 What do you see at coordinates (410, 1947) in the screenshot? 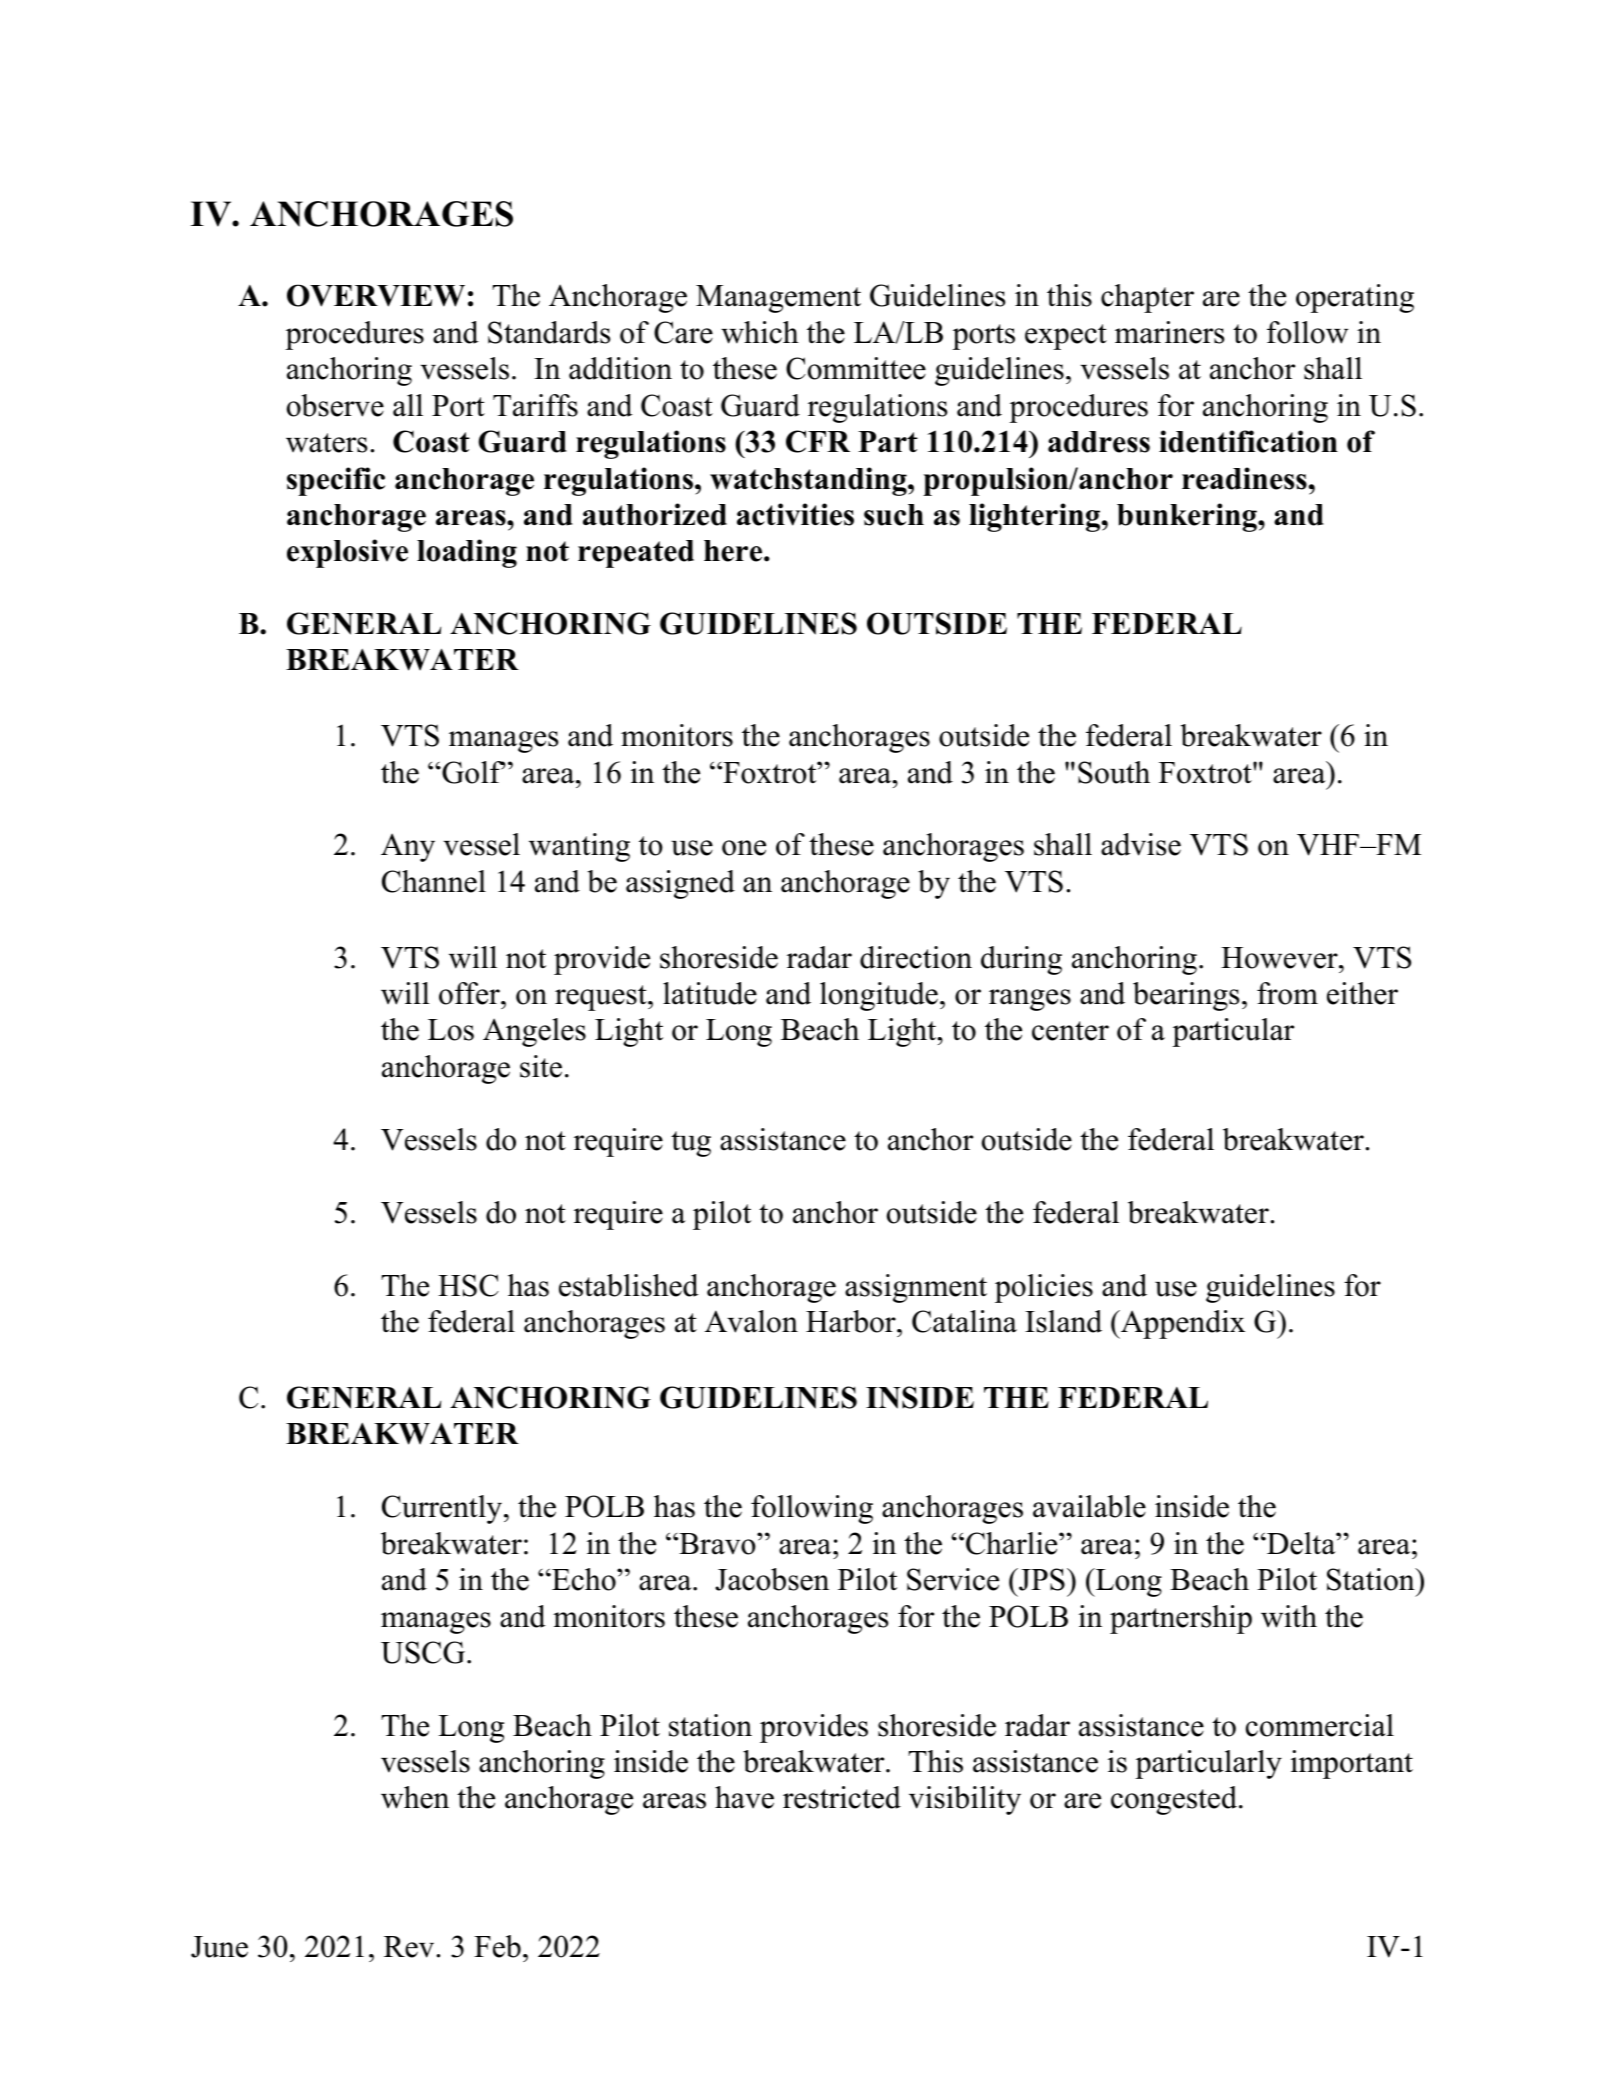
I see `Rev` at bounding box center [410, 1947].
